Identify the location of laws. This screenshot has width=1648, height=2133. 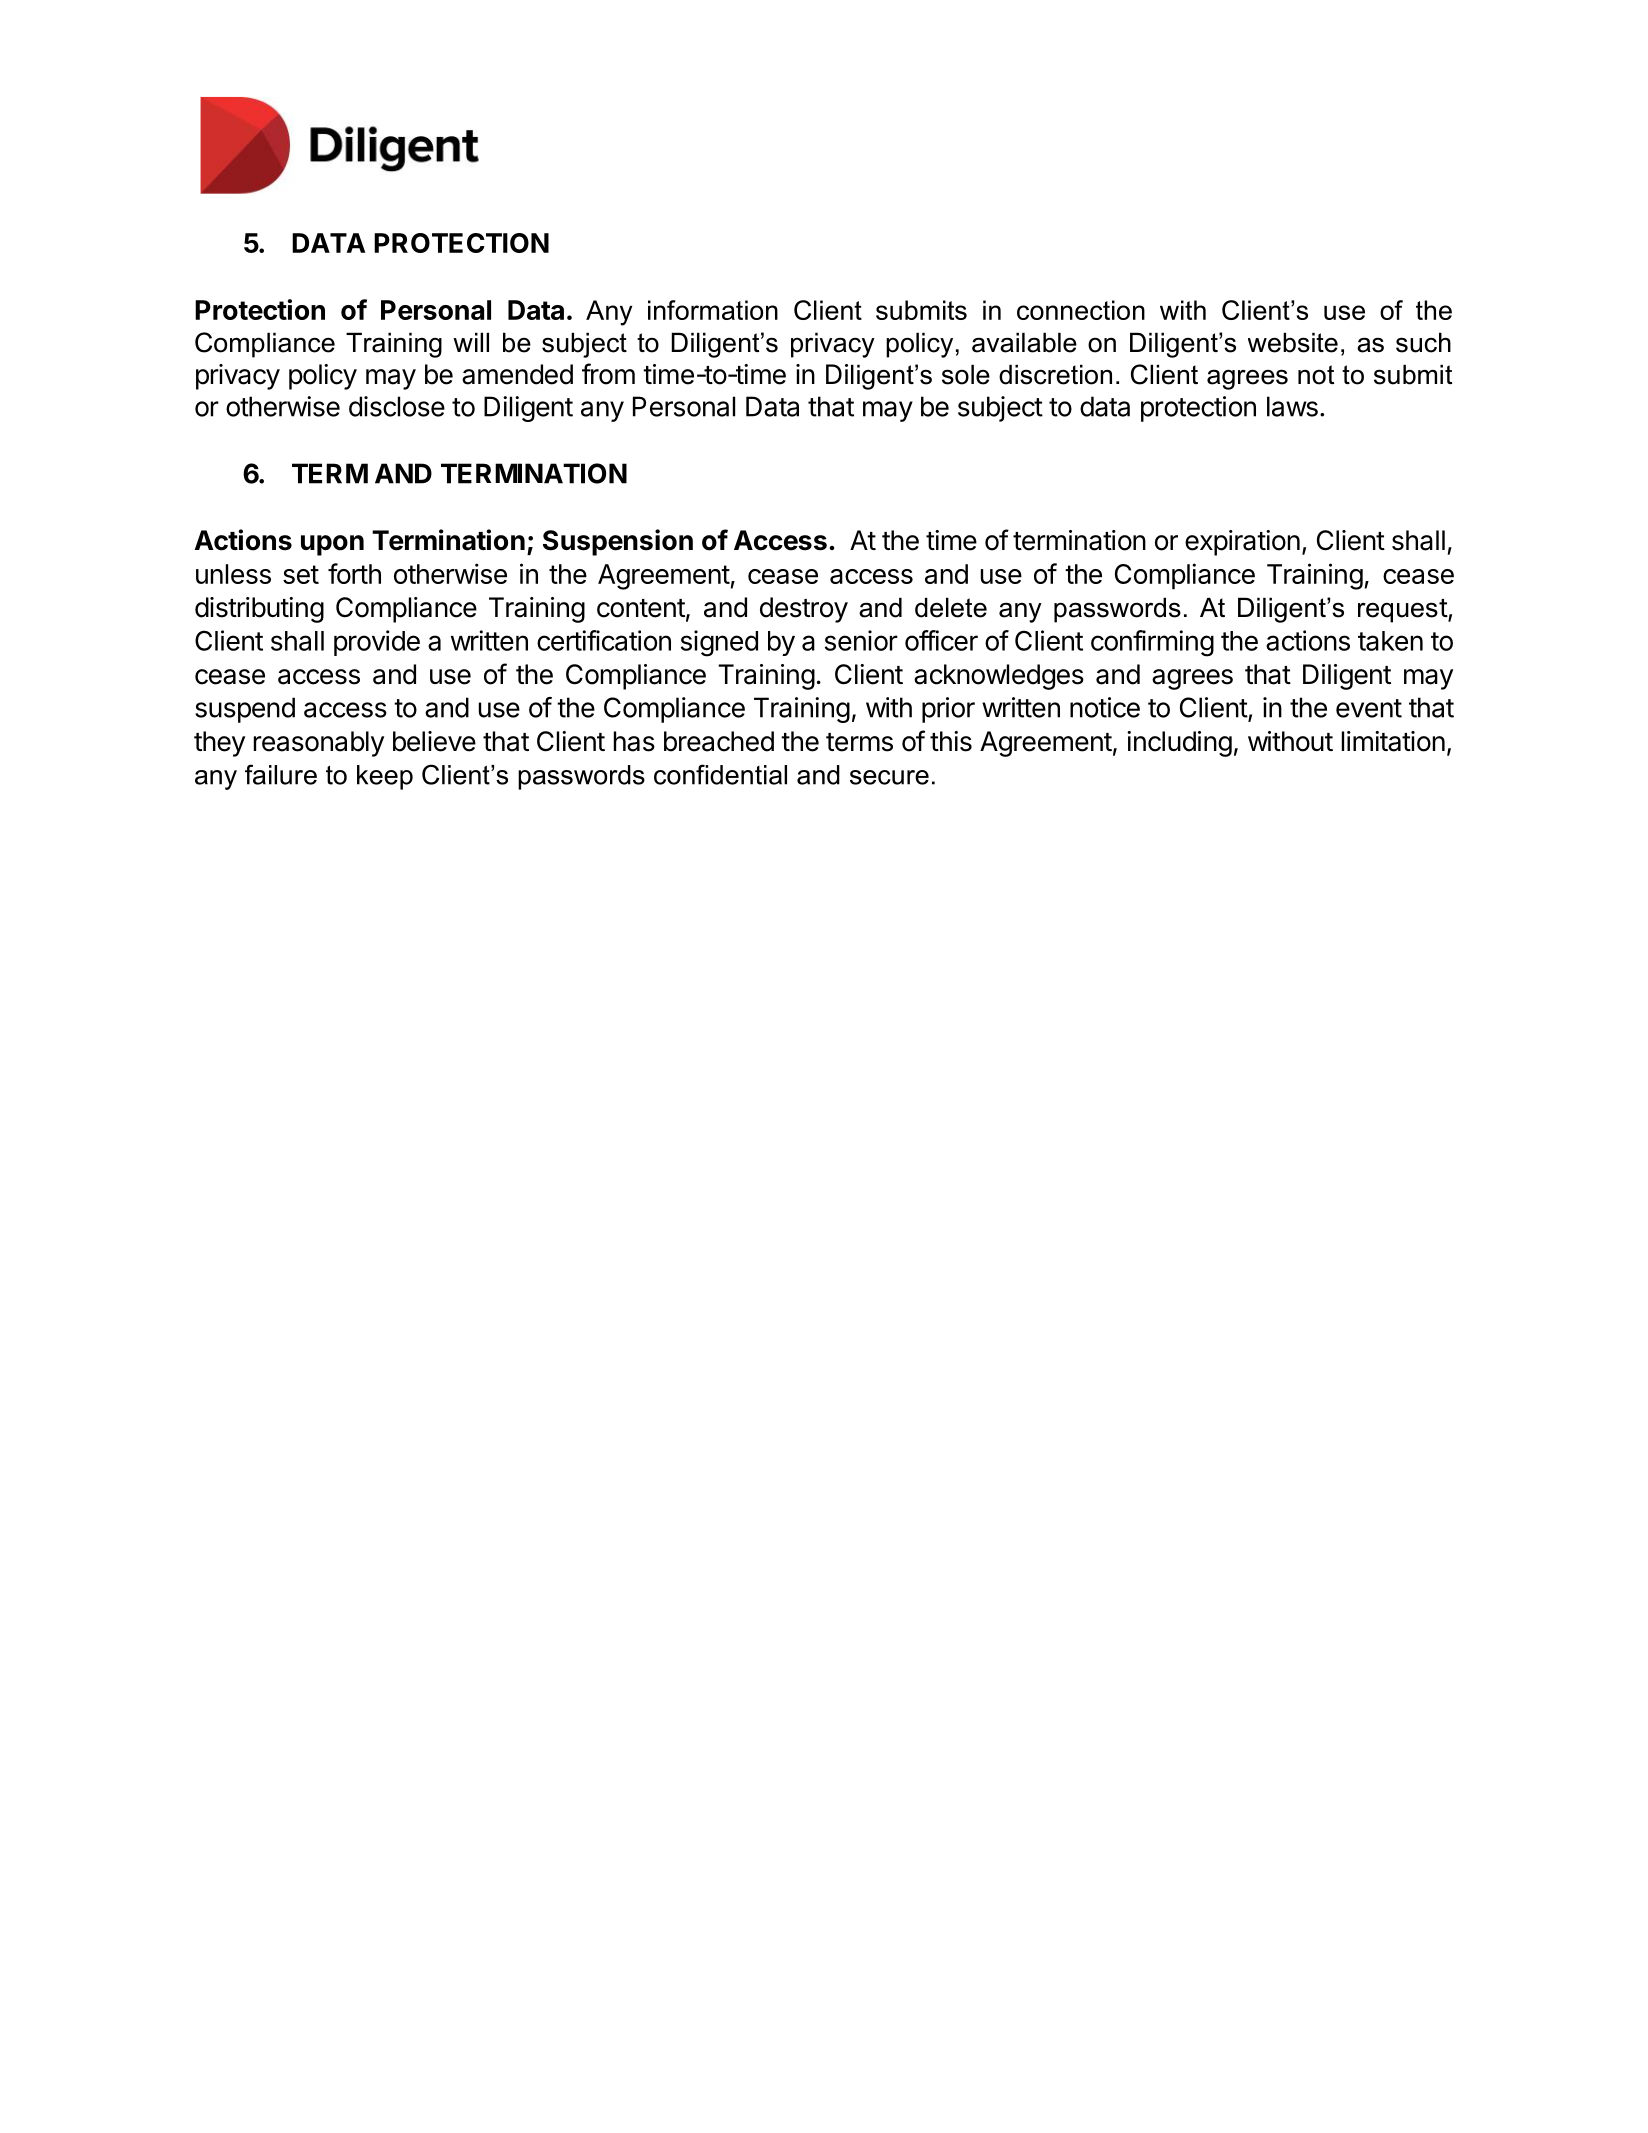
(1292, 406).
